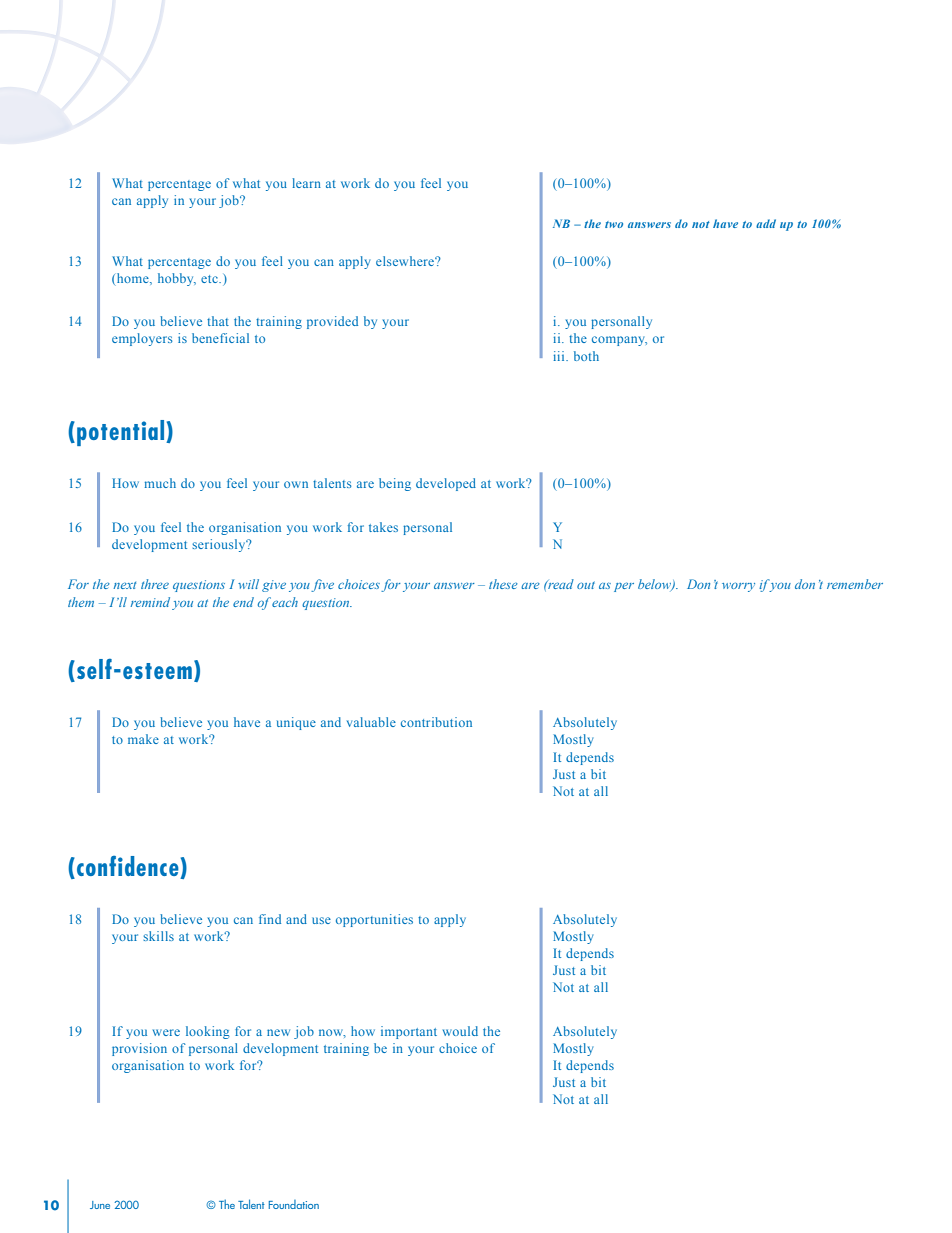 The height and width of the document is (1233, 952). Describe the element at coordinates (210, 279) in the document. I see `etc` at that location.
